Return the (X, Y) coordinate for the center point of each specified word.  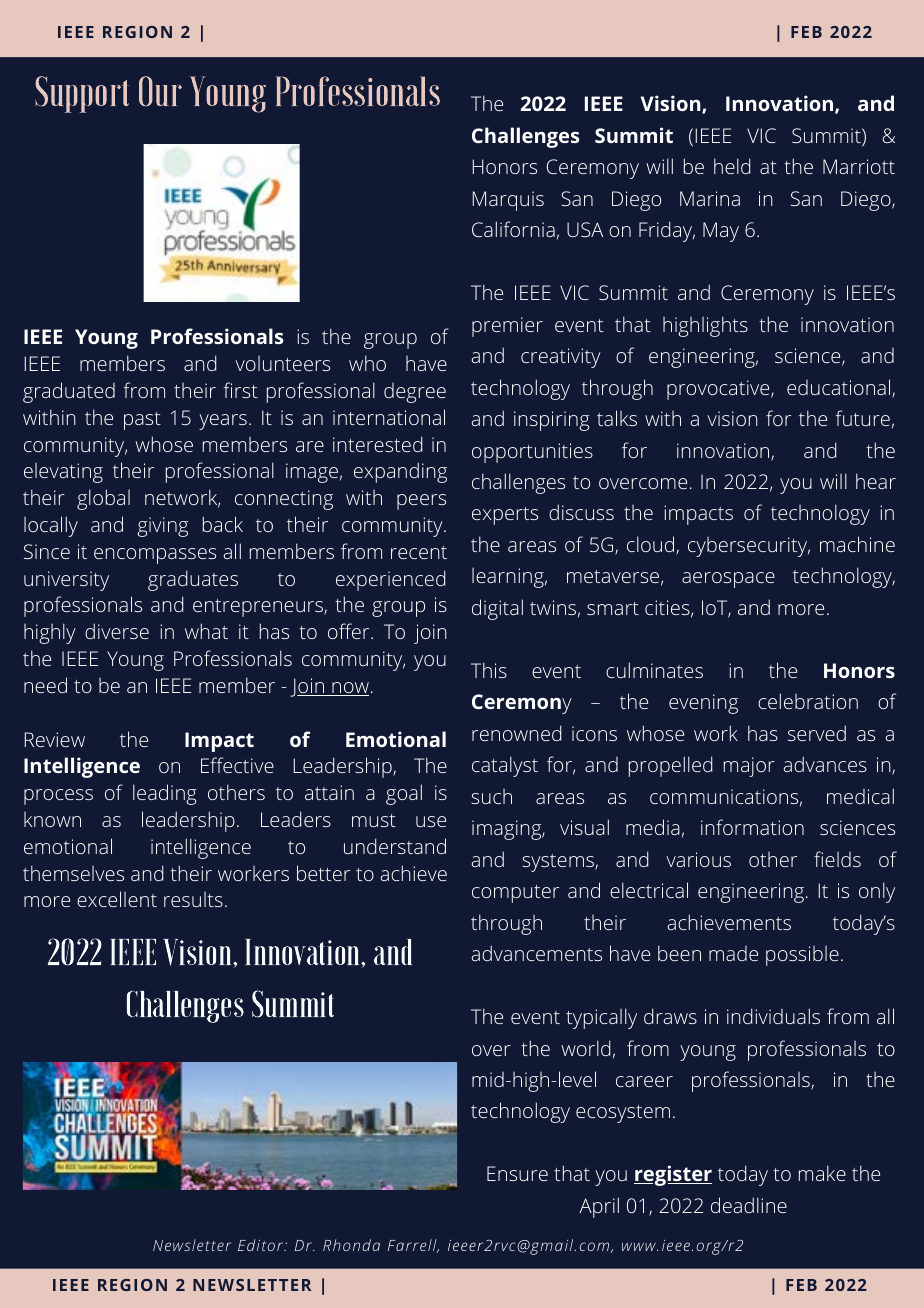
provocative (718, 390)
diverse (117, 631)
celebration (808, 701)
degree (415, 393)
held (732, 166)
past (142, 421)
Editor (262, 1245)
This (489, 670)
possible (802, 956)
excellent (117, 899)
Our (160, 91)
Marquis (508, 201)
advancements (537, 953)
